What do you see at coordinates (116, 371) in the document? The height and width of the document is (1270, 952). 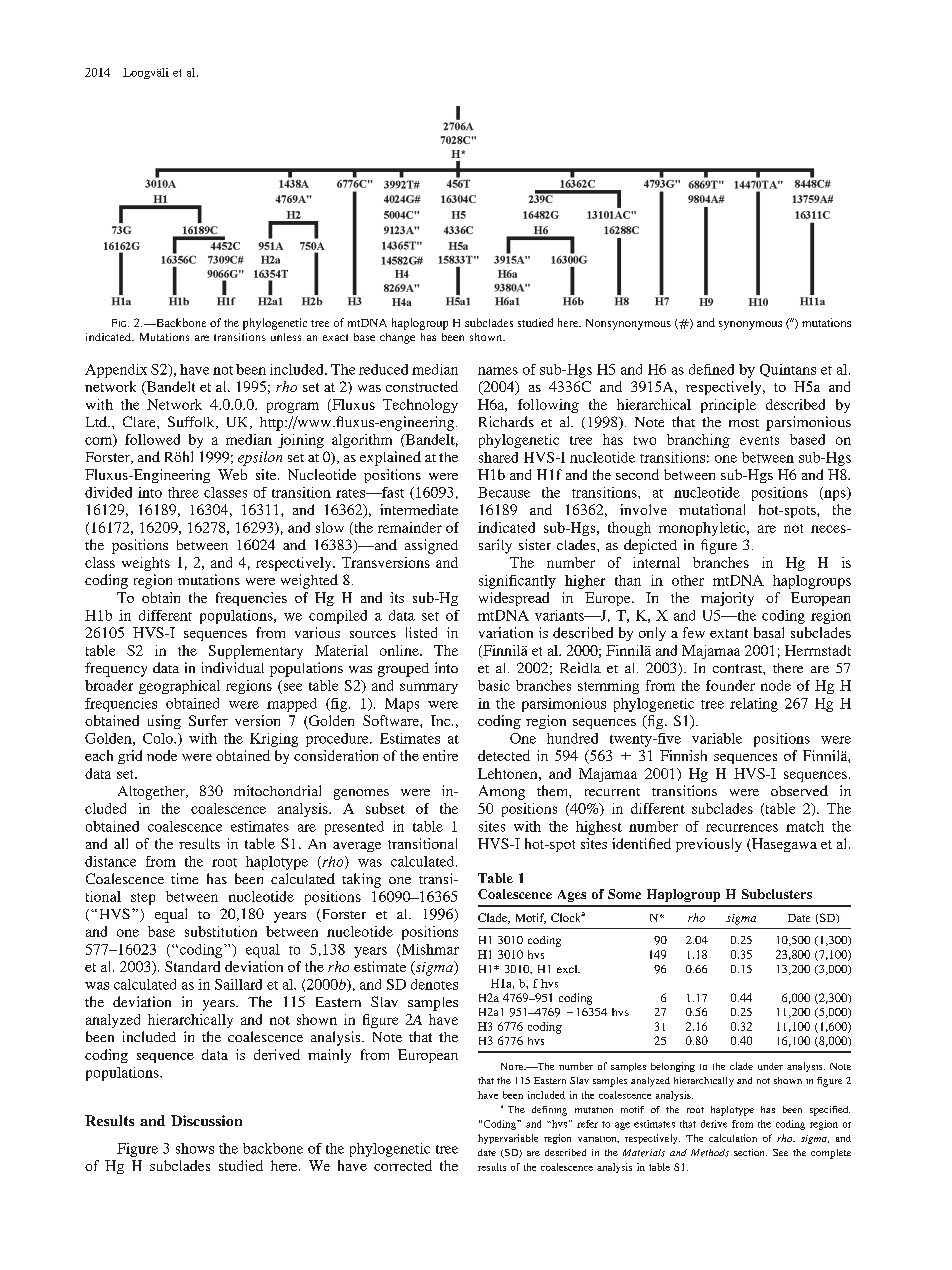 I see `Appendix` at bounding box center [116, 371].
